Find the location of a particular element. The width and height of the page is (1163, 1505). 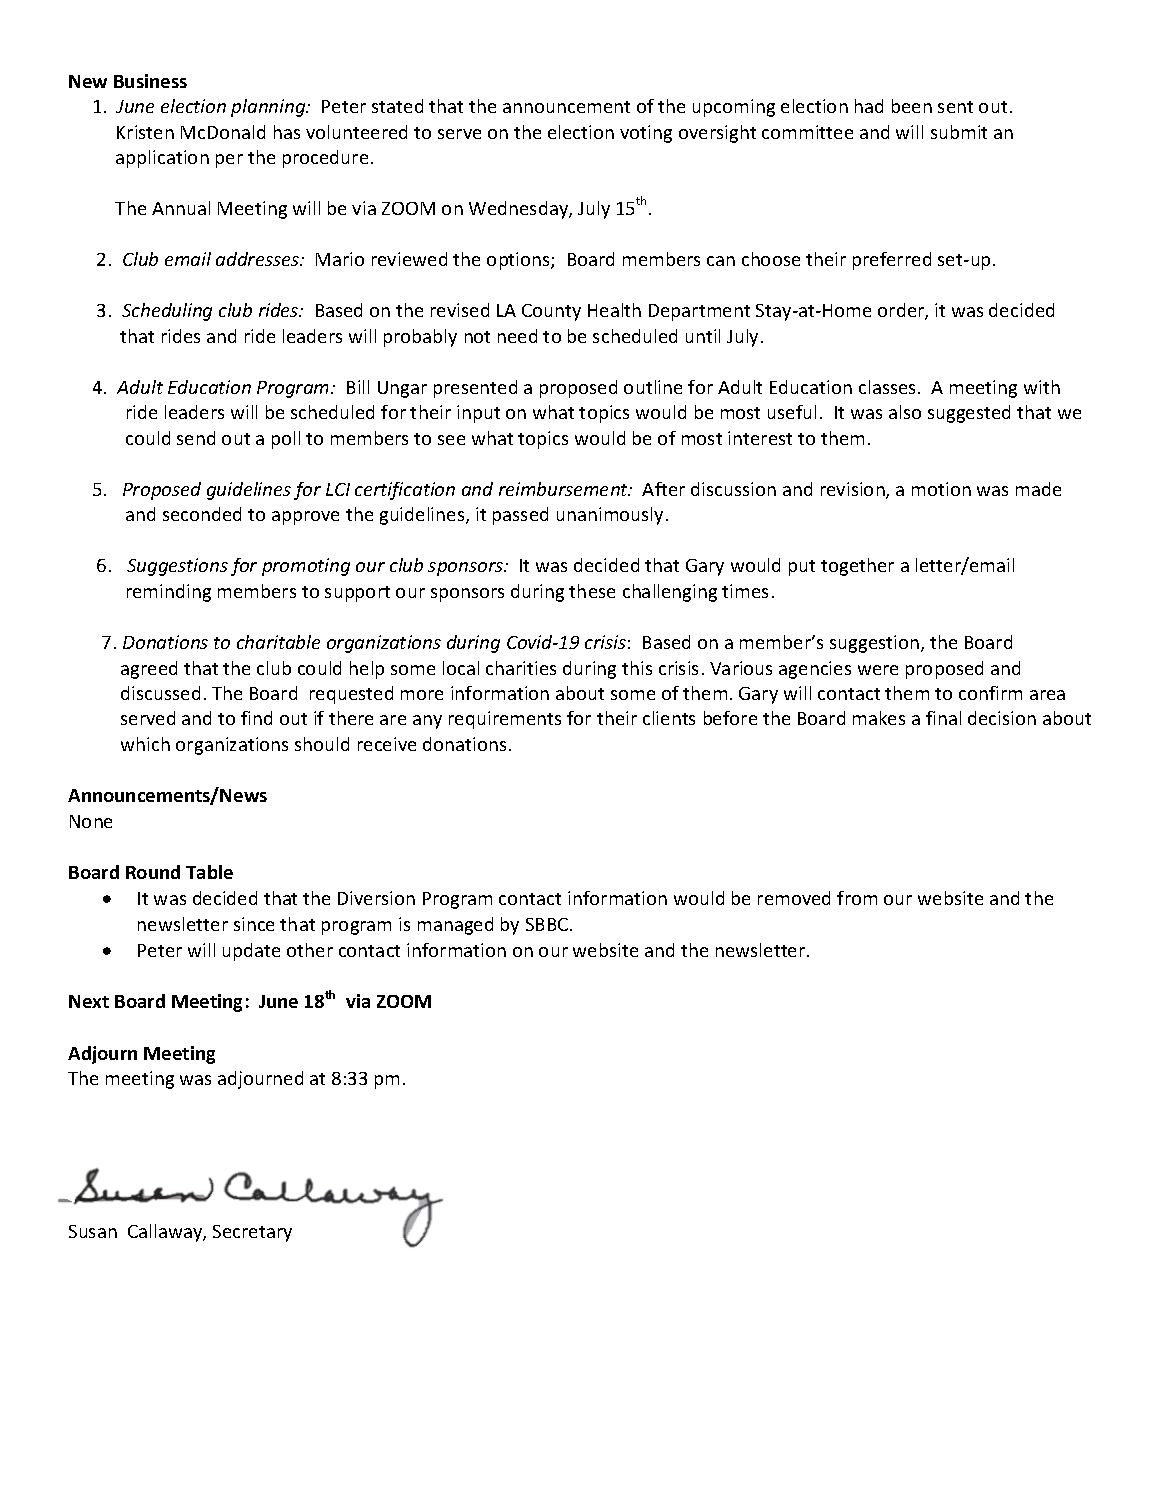

Secretary is located at coordinates (252, 1233).
